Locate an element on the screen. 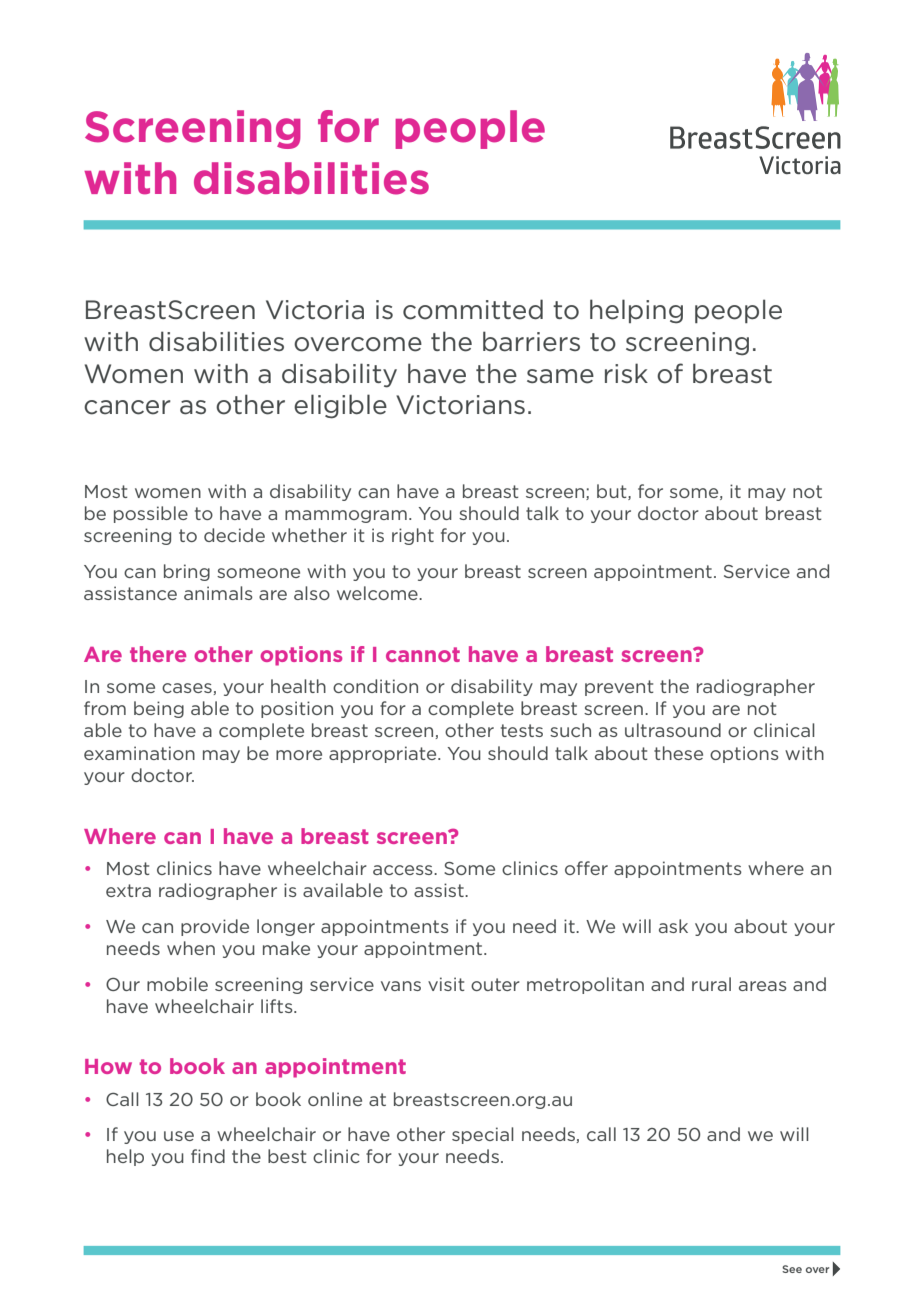 This screenshot has height=1308, width=924. cancer is located at coordinates (127, 407).
